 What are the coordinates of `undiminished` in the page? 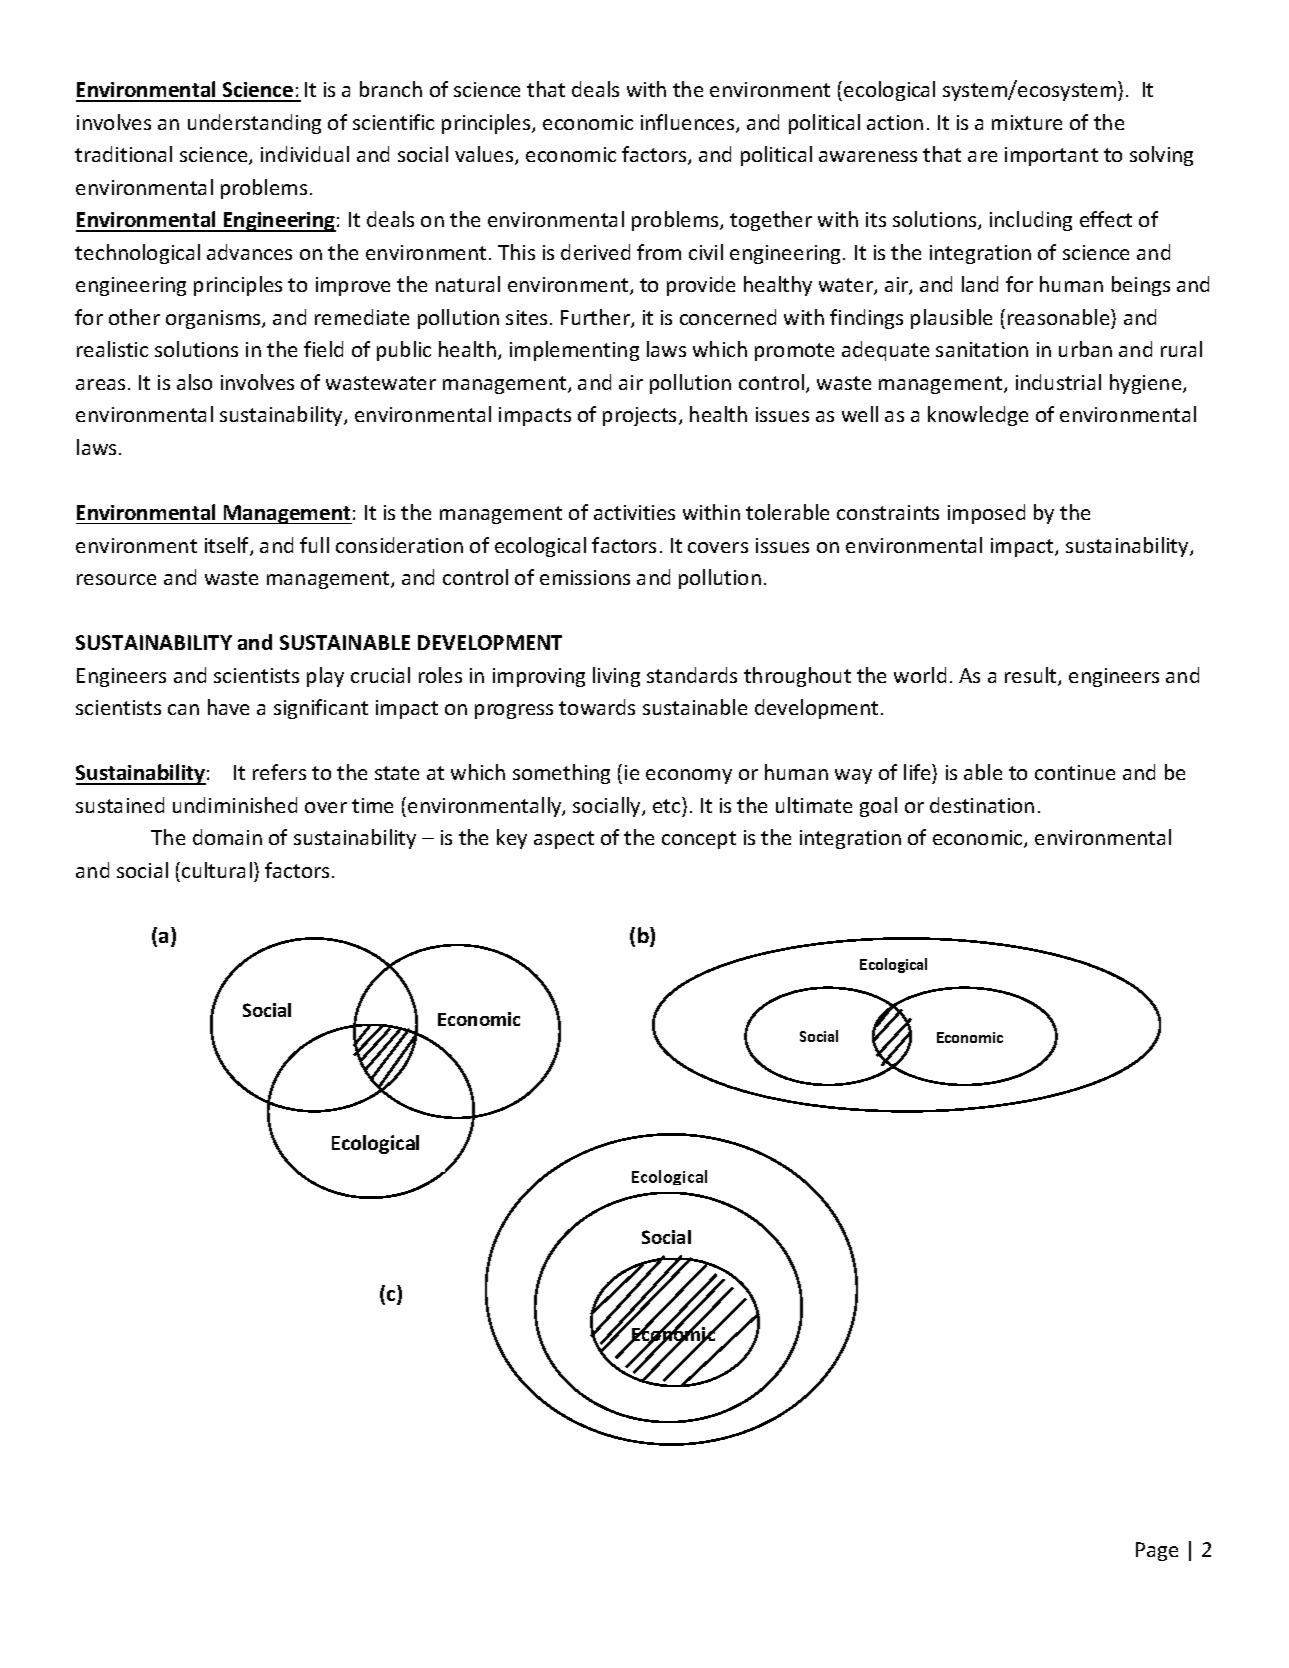 It's located at (235, 805).
